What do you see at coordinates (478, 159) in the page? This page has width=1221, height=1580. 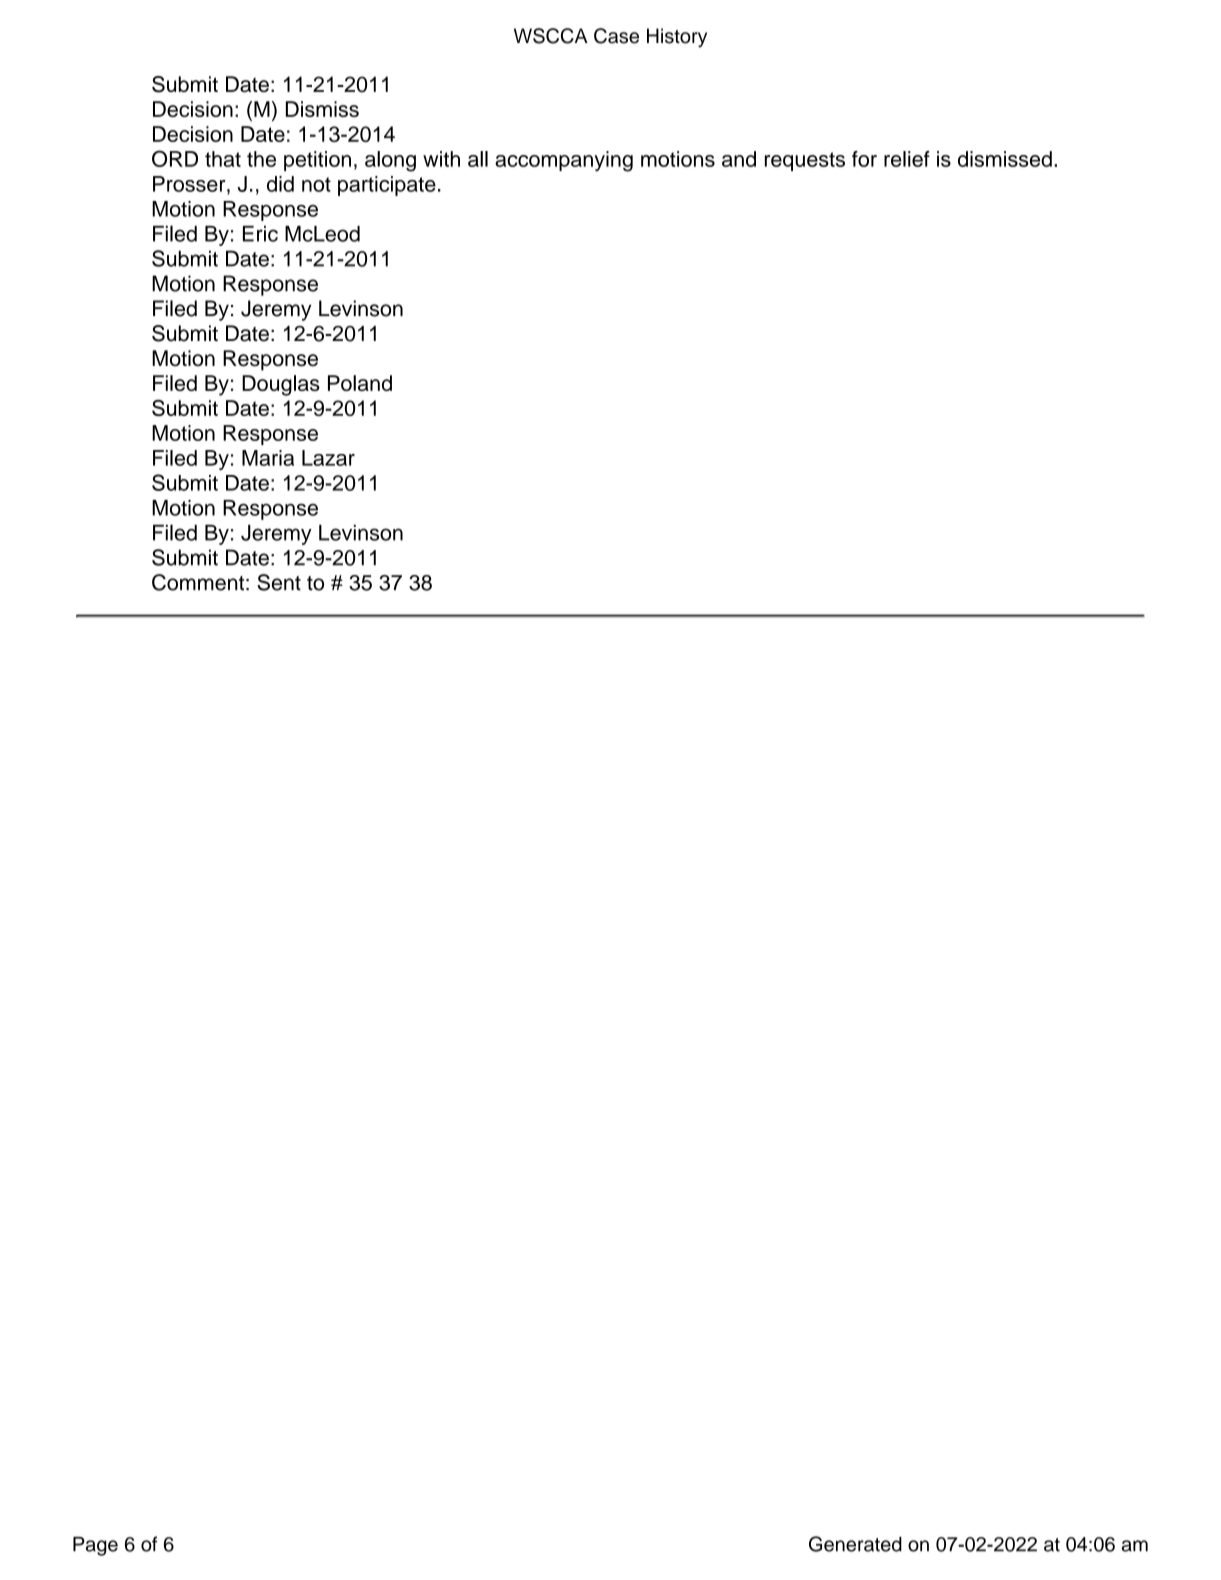 I see `all` at bounding box center [478, 159].
